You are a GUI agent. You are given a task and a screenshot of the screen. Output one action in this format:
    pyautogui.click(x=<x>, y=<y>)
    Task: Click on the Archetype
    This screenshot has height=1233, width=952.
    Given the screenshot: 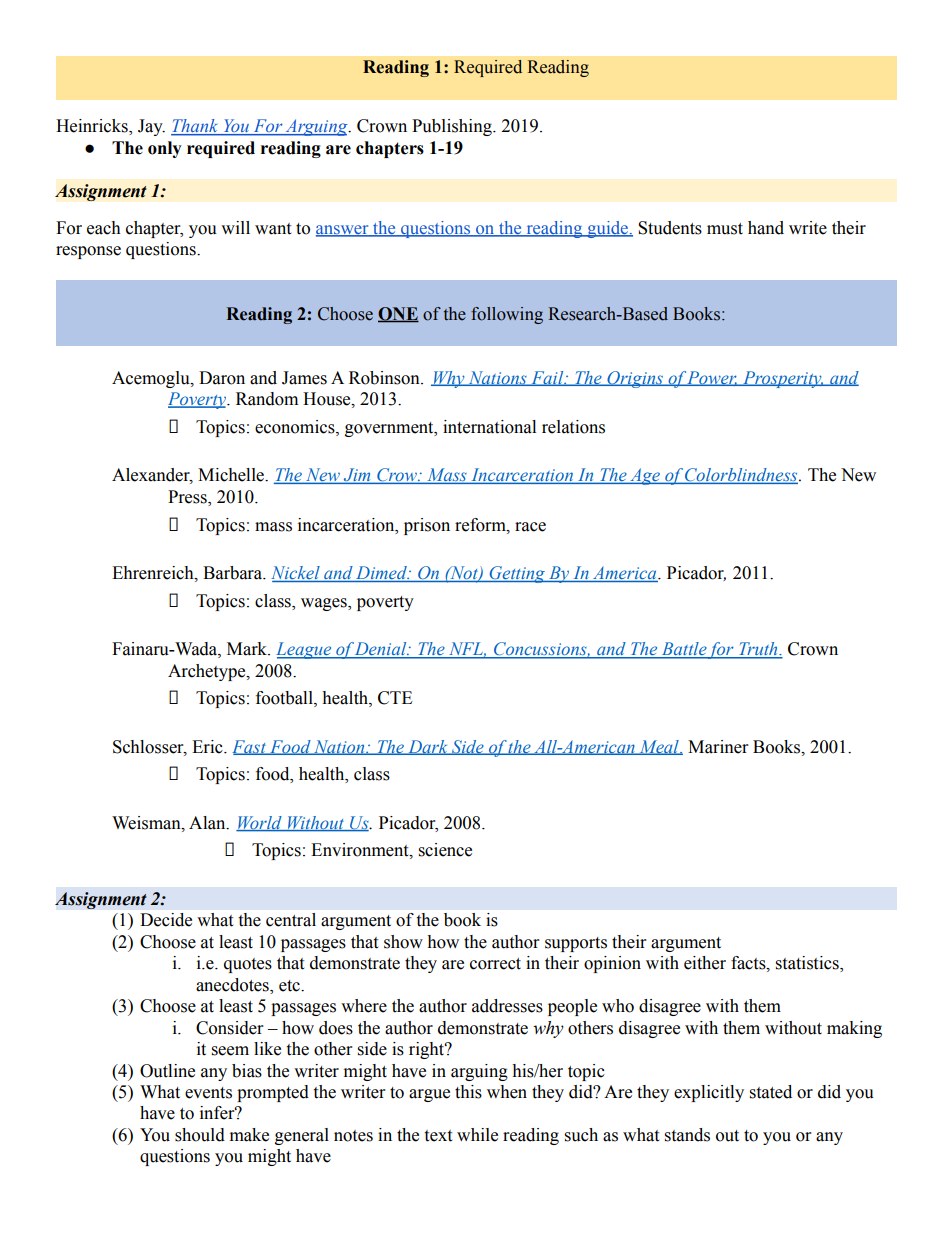 What is the action you would take?
    pyautogui.click(x=208, y=672)
